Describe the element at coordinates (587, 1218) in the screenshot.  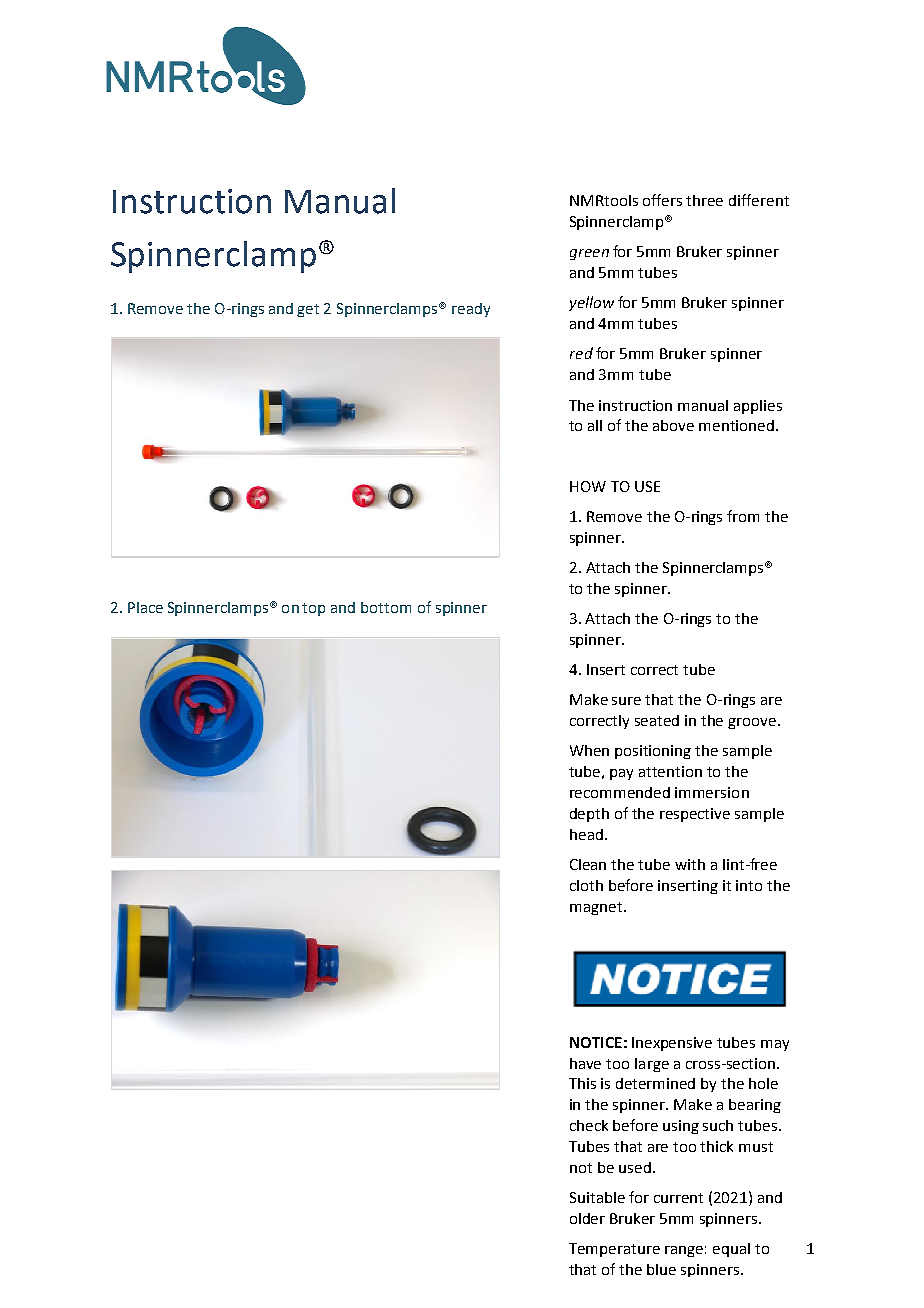
I see `older` at that location.
